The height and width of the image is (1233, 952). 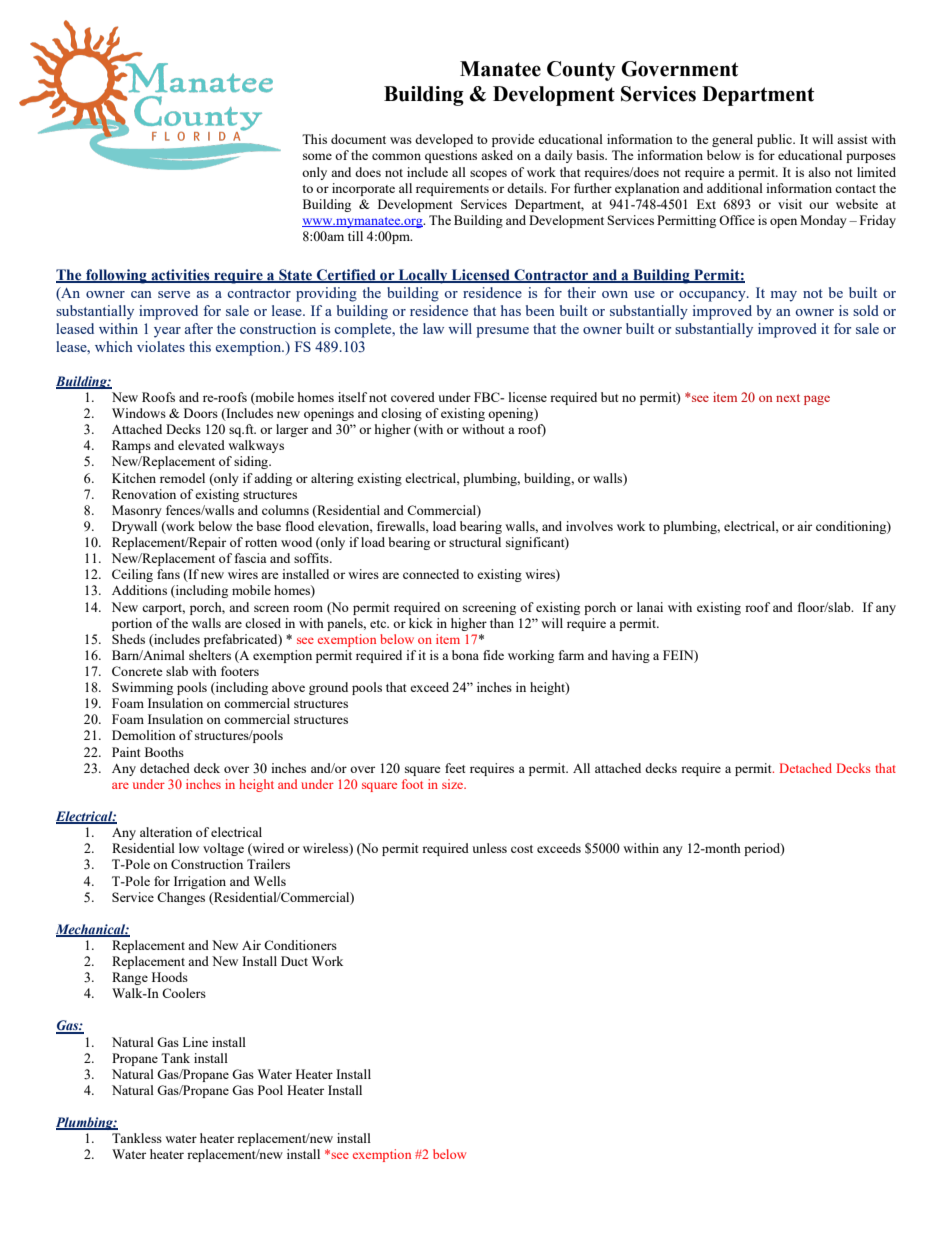 I want to click on Booths, so click(x=164, y=752).
